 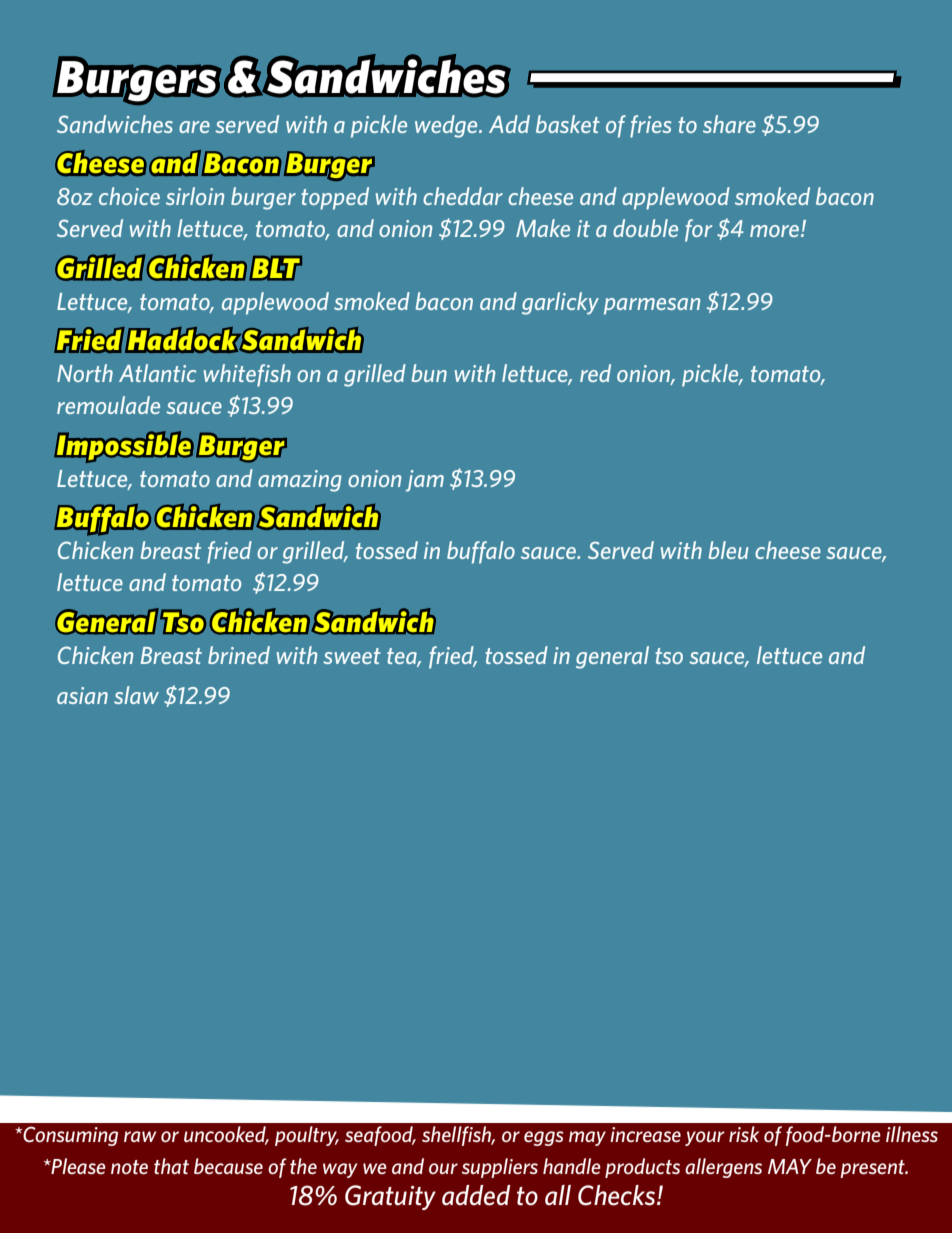 What do you see at coordinates (136, 695) in the page?
I see `slaw` at bounding box center [136, 695].
